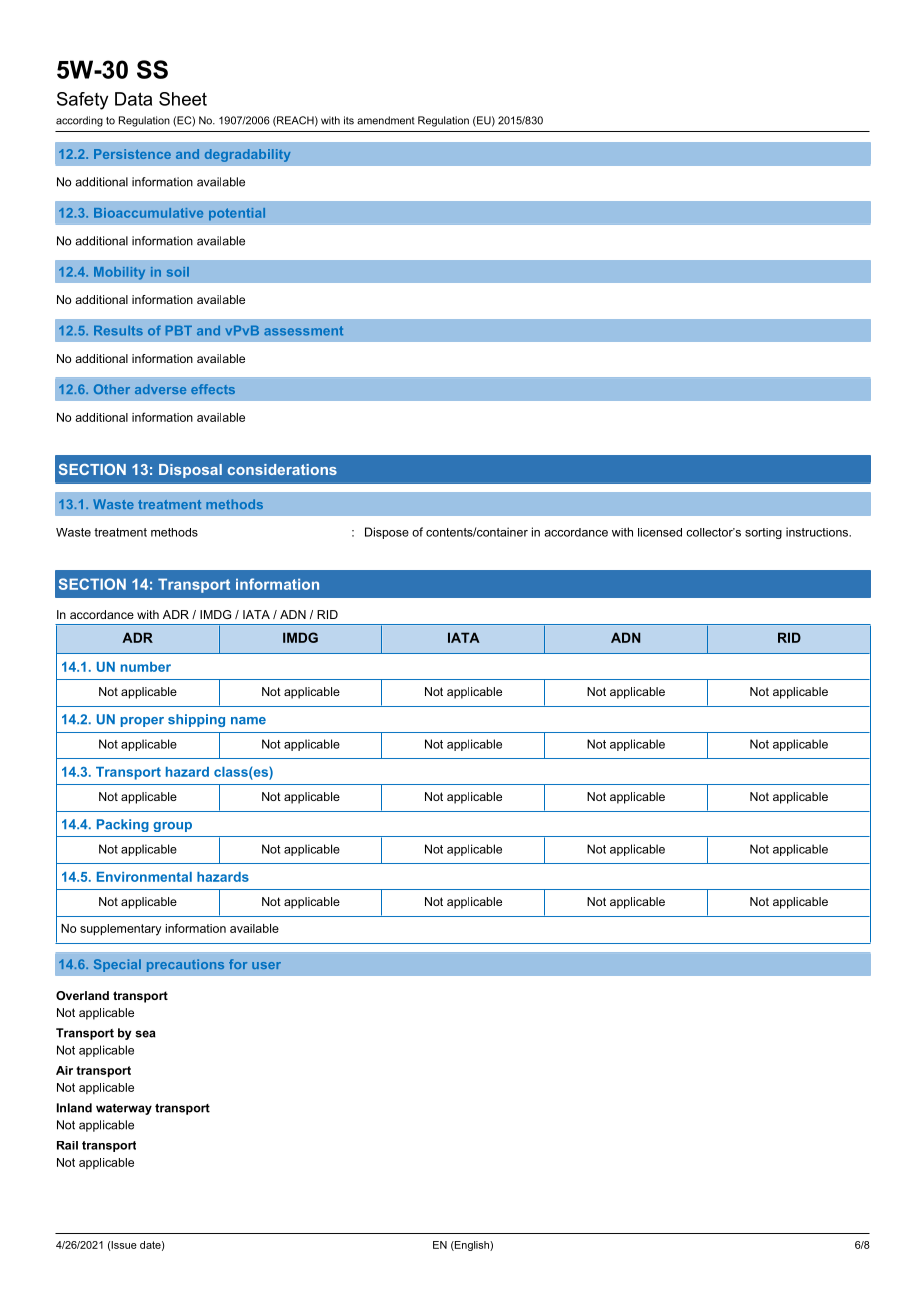 The image size is (924, 1308). Describe the element at coordinates (146, 667) in the document. I see `number` at that location.
